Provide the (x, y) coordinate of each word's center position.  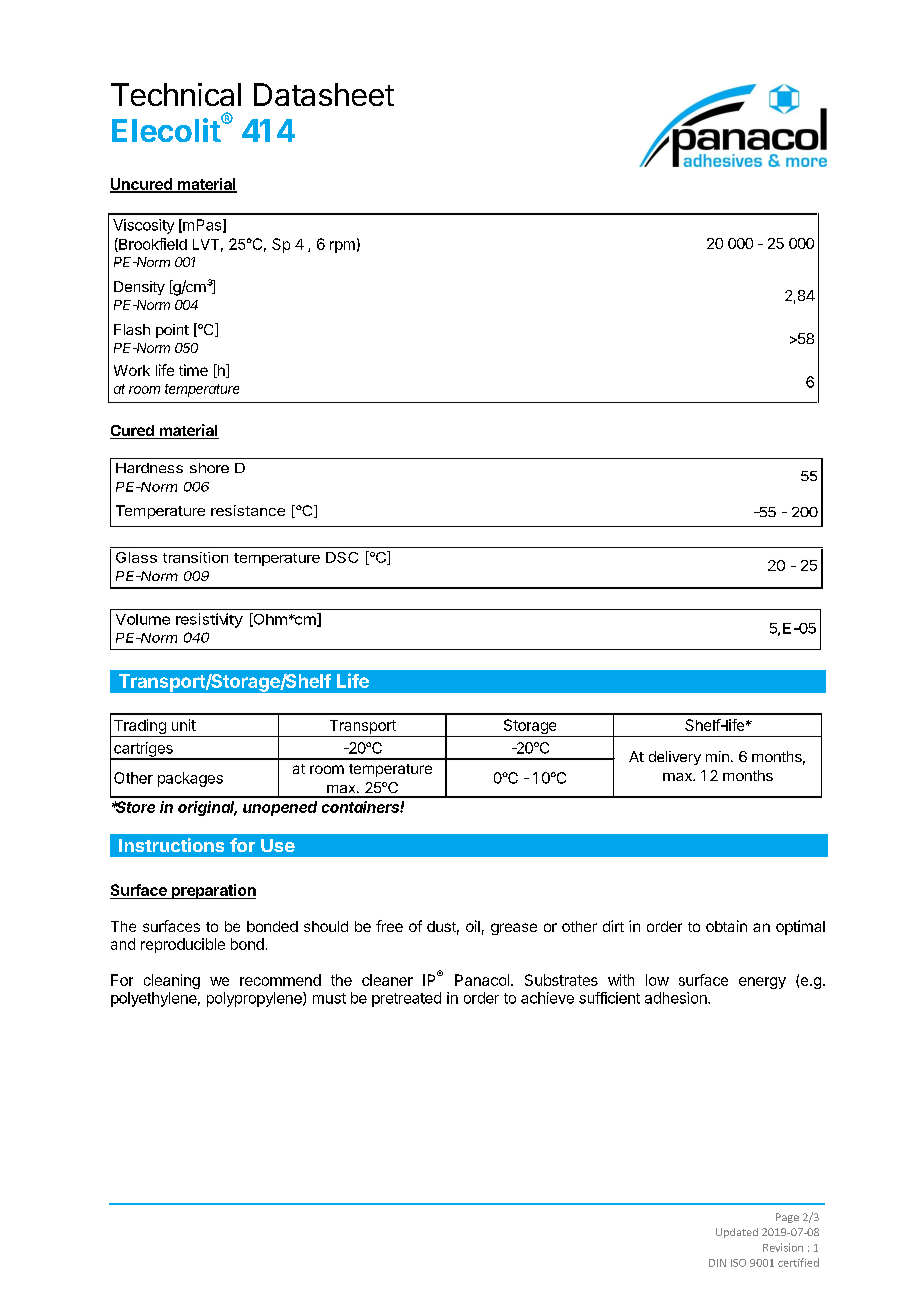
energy (762, 983)
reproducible (183, 945)
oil (473, 926)
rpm (342, 247)
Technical (176, 94)
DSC (342, 557)
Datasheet (324, 94)
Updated (737, 1233)
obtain (726, 926)
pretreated (406, 999)
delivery (675, 758)
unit (184, 725)
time (193, 370)
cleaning (172, 981)
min (717, 756)
